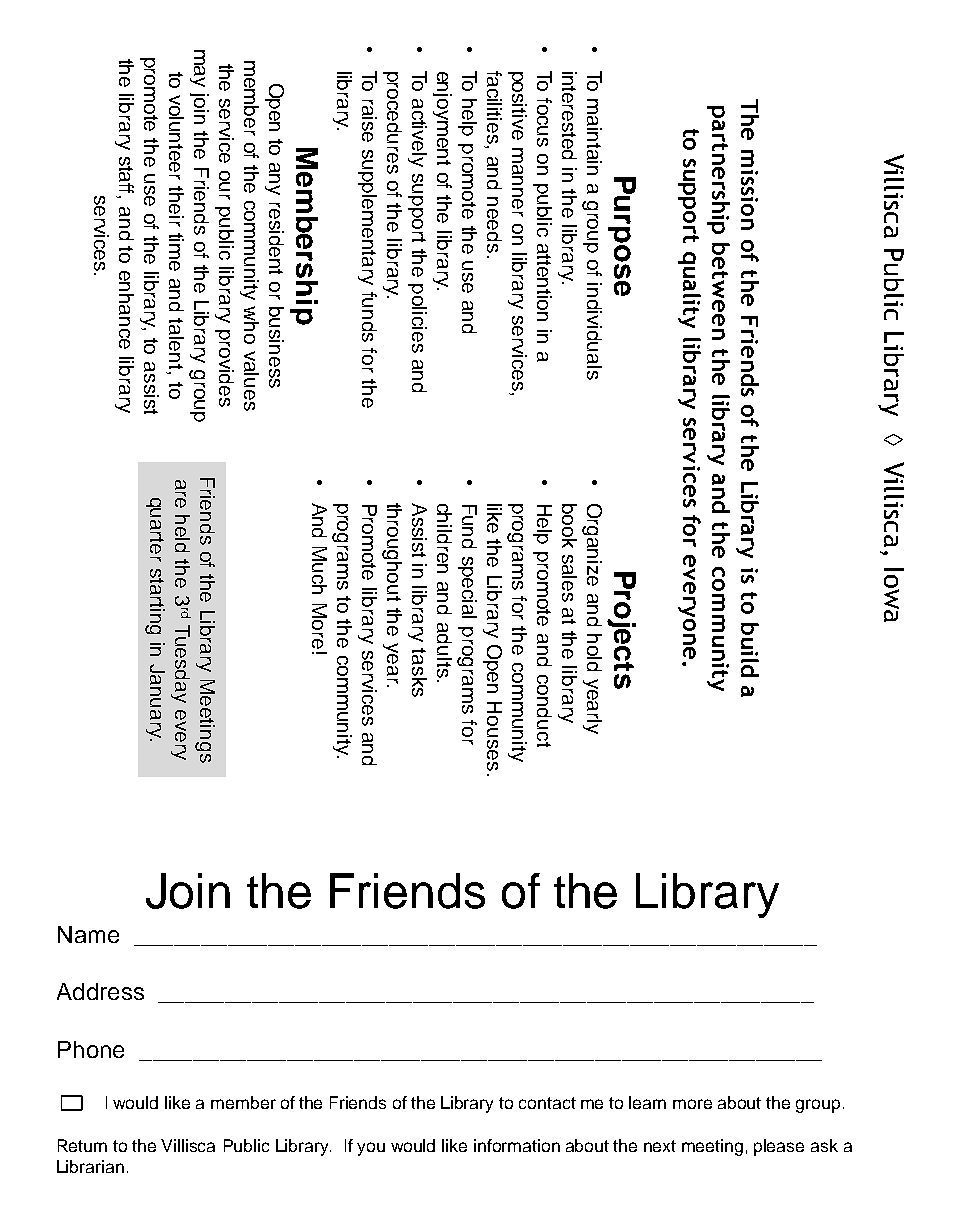 This document has height=1211, width=980. Describe the element at coordinates (82, 1145) in the document. I see `Return` at that location.
